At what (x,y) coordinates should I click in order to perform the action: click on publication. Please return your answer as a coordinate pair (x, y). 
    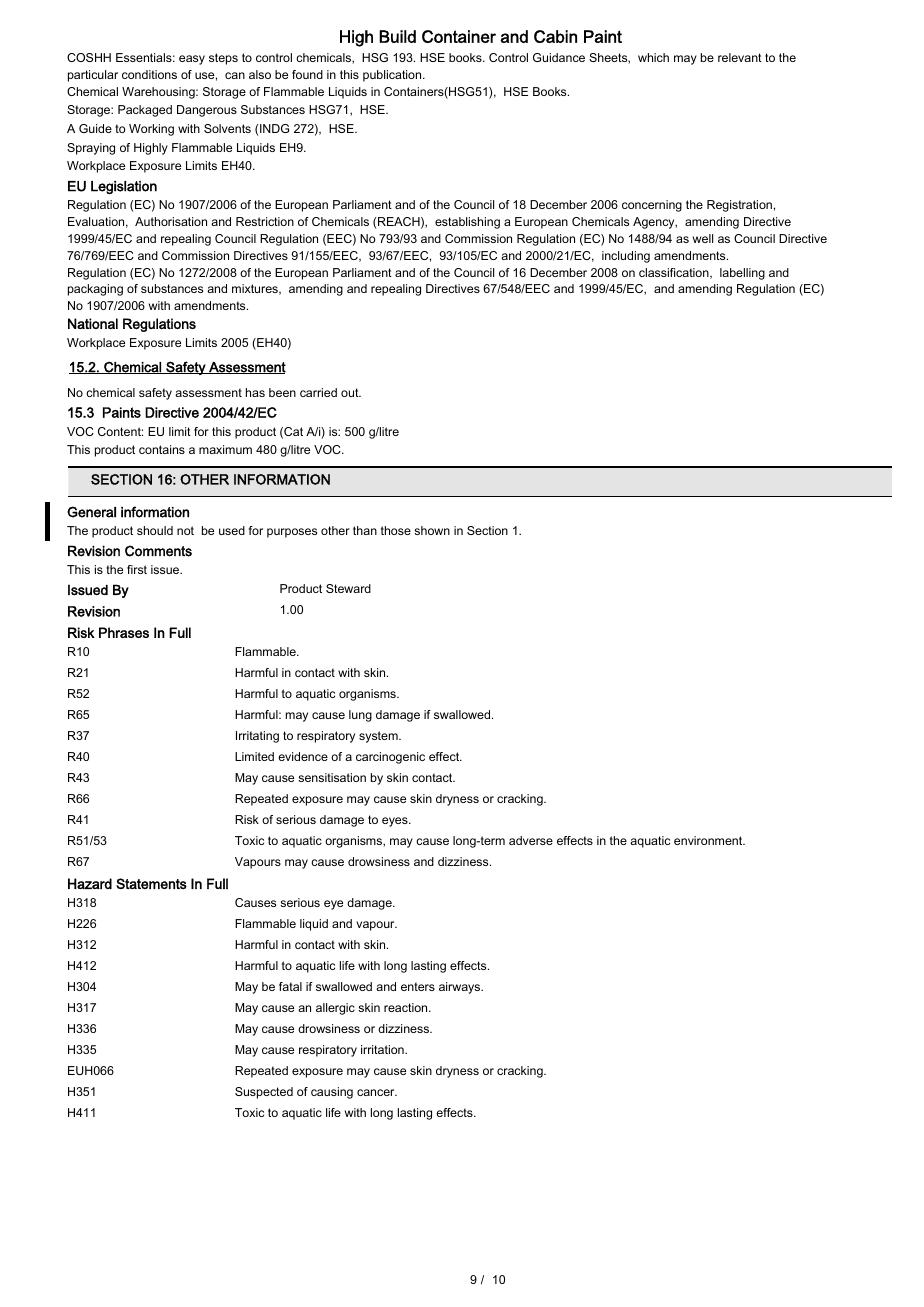
    Looking at the image, I should click on (393, 76).
